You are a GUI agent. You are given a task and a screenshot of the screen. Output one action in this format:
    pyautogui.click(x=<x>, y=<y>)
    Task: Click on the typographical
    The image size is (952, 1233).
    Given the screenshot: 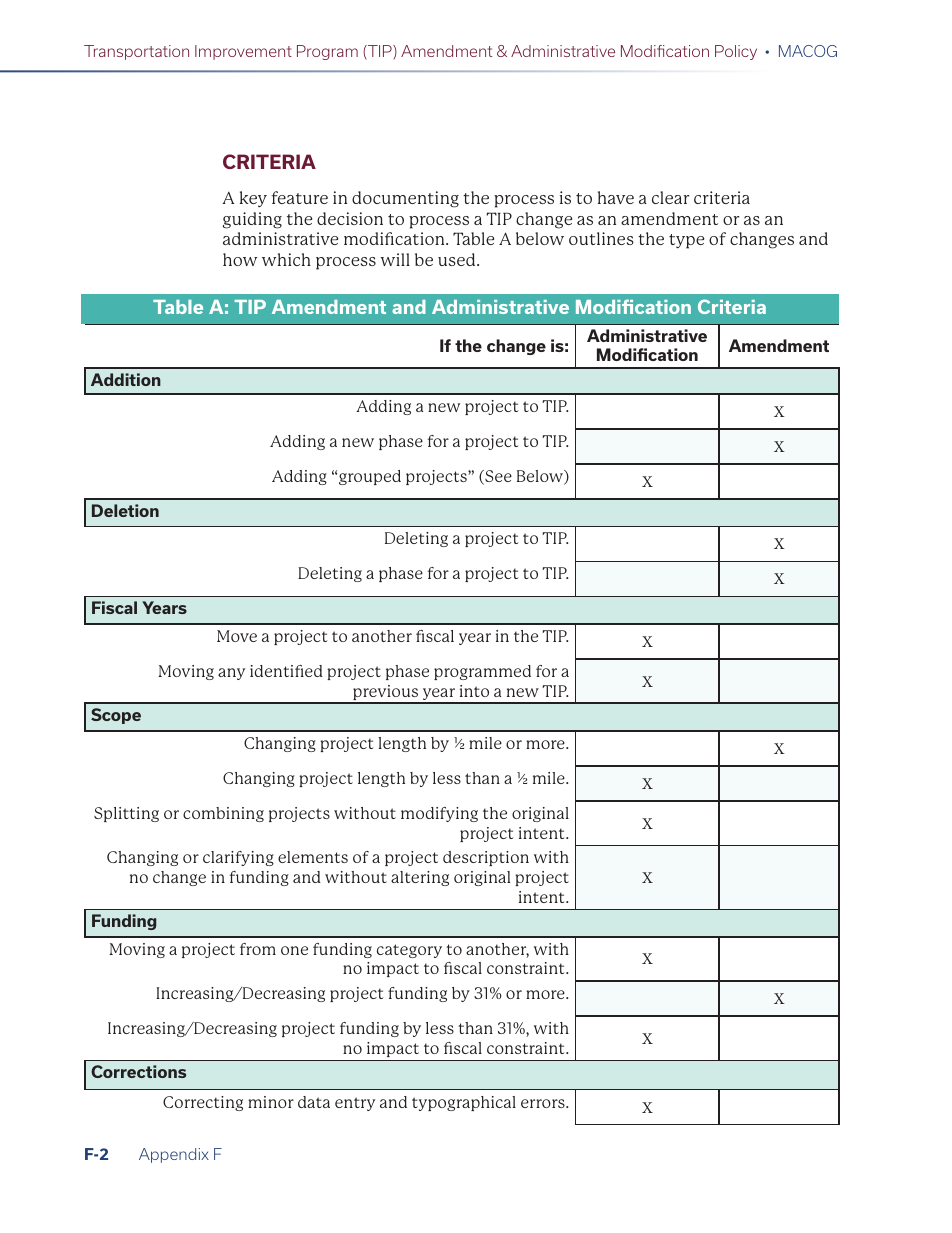 What is the action you would take?
    pyautogui.click(x=464, y=1103)
